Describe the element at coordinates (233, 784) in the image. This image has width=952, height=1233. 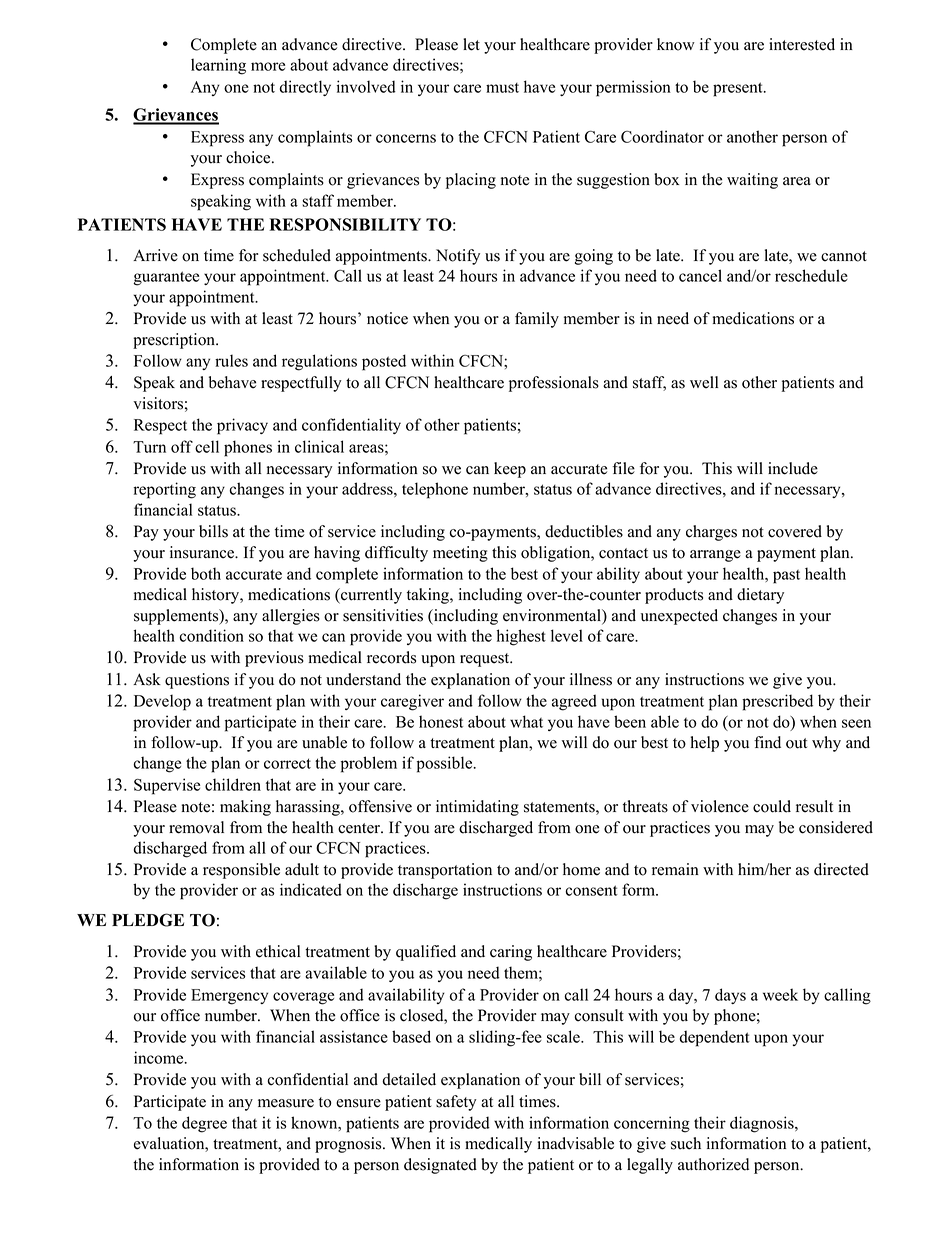
I see `children` at that location.
